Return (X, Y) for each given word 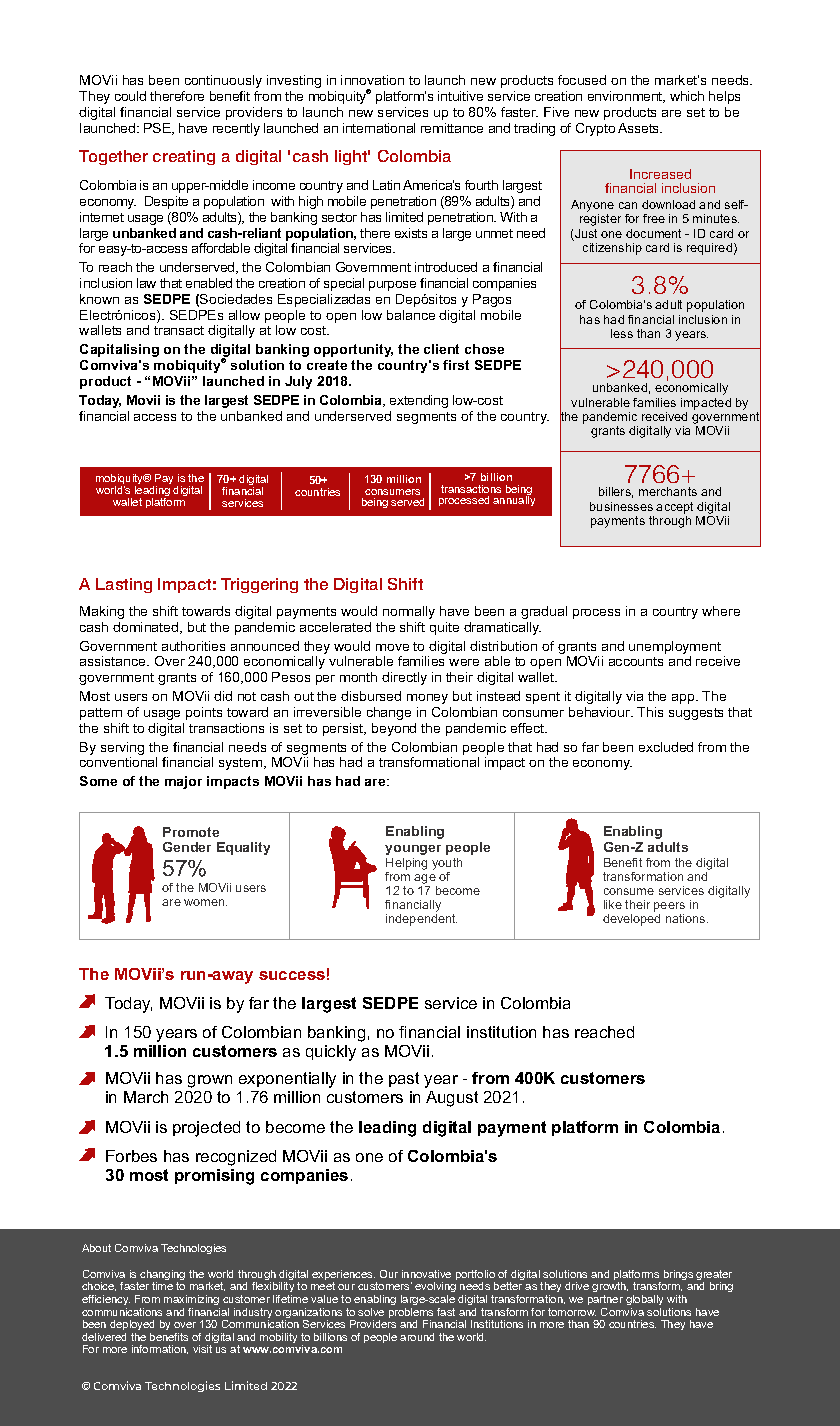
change (389, 713)
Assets (640, 128)
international (379, 128)
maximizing (191, 1300)
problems (411, 1314)
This (650, 712)
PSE (158, 129)
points (204, 713)
